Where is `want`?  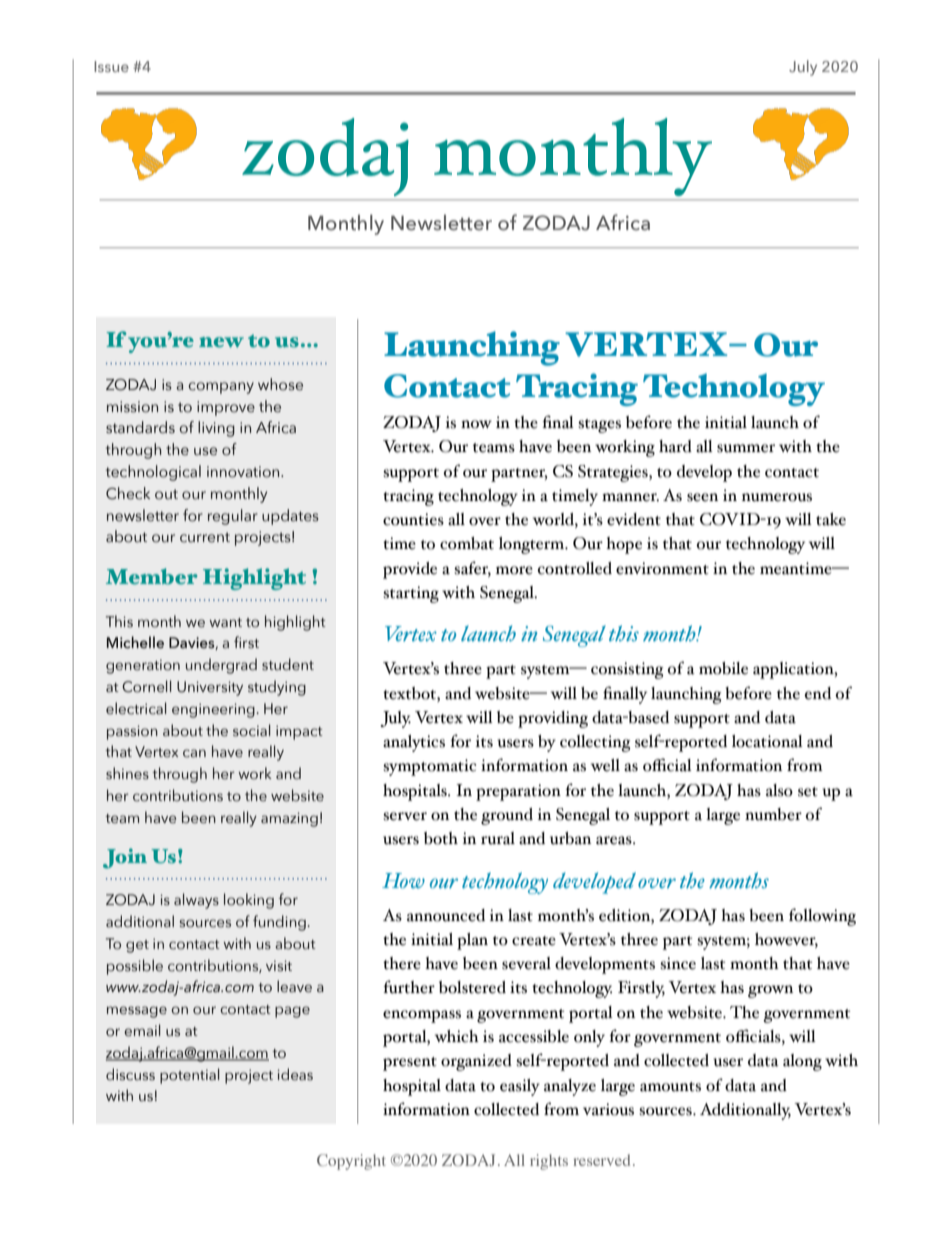
want is located at coordinates (225, 622).
